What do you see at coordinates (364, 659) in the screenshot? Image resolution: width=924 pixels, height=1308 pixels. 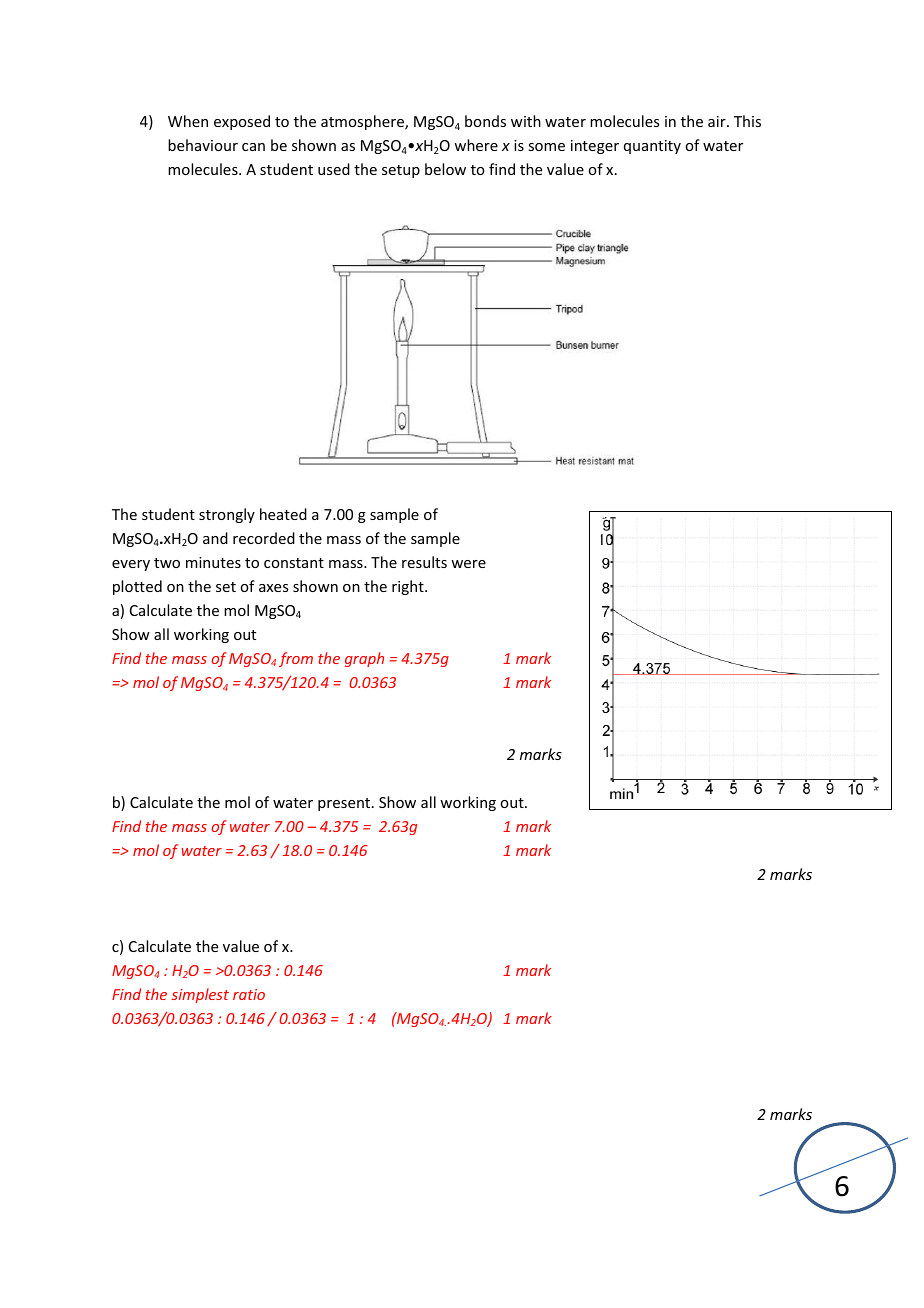 I see `graph` at bounding box center [364, 659].
